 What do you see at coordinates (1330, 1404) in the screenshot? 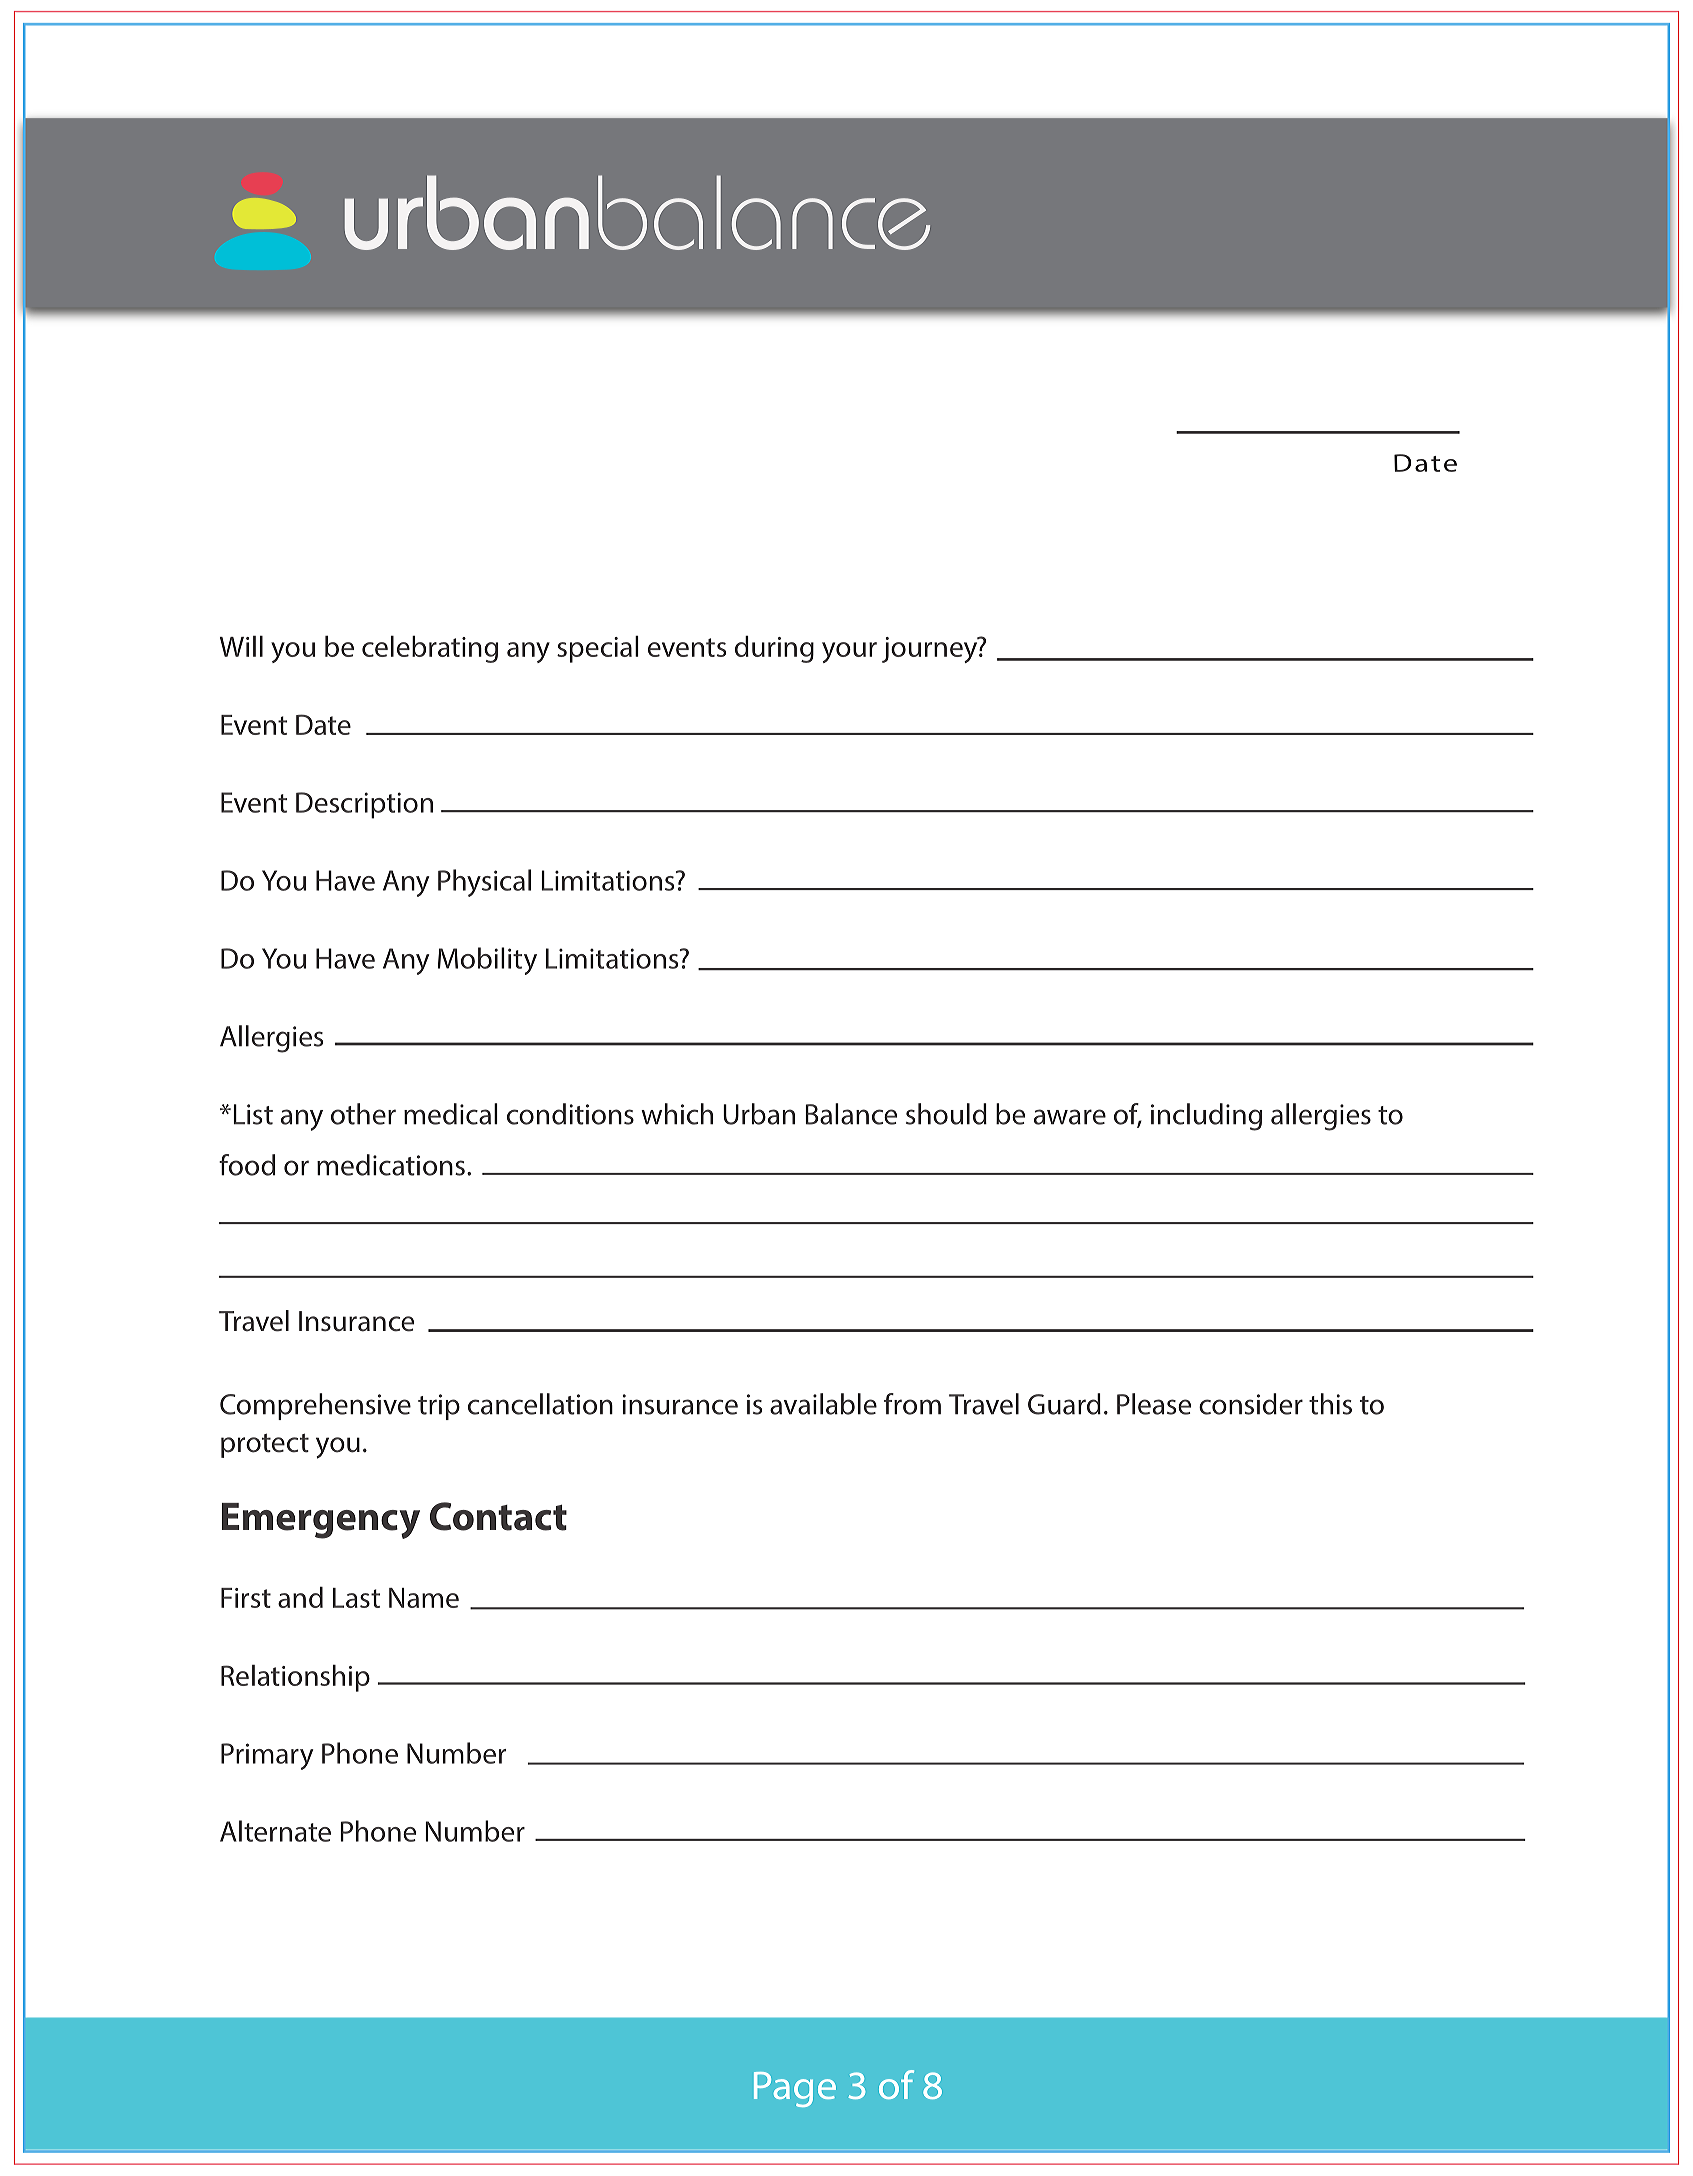
I see `this` at bounding box center [1330, 1404].
